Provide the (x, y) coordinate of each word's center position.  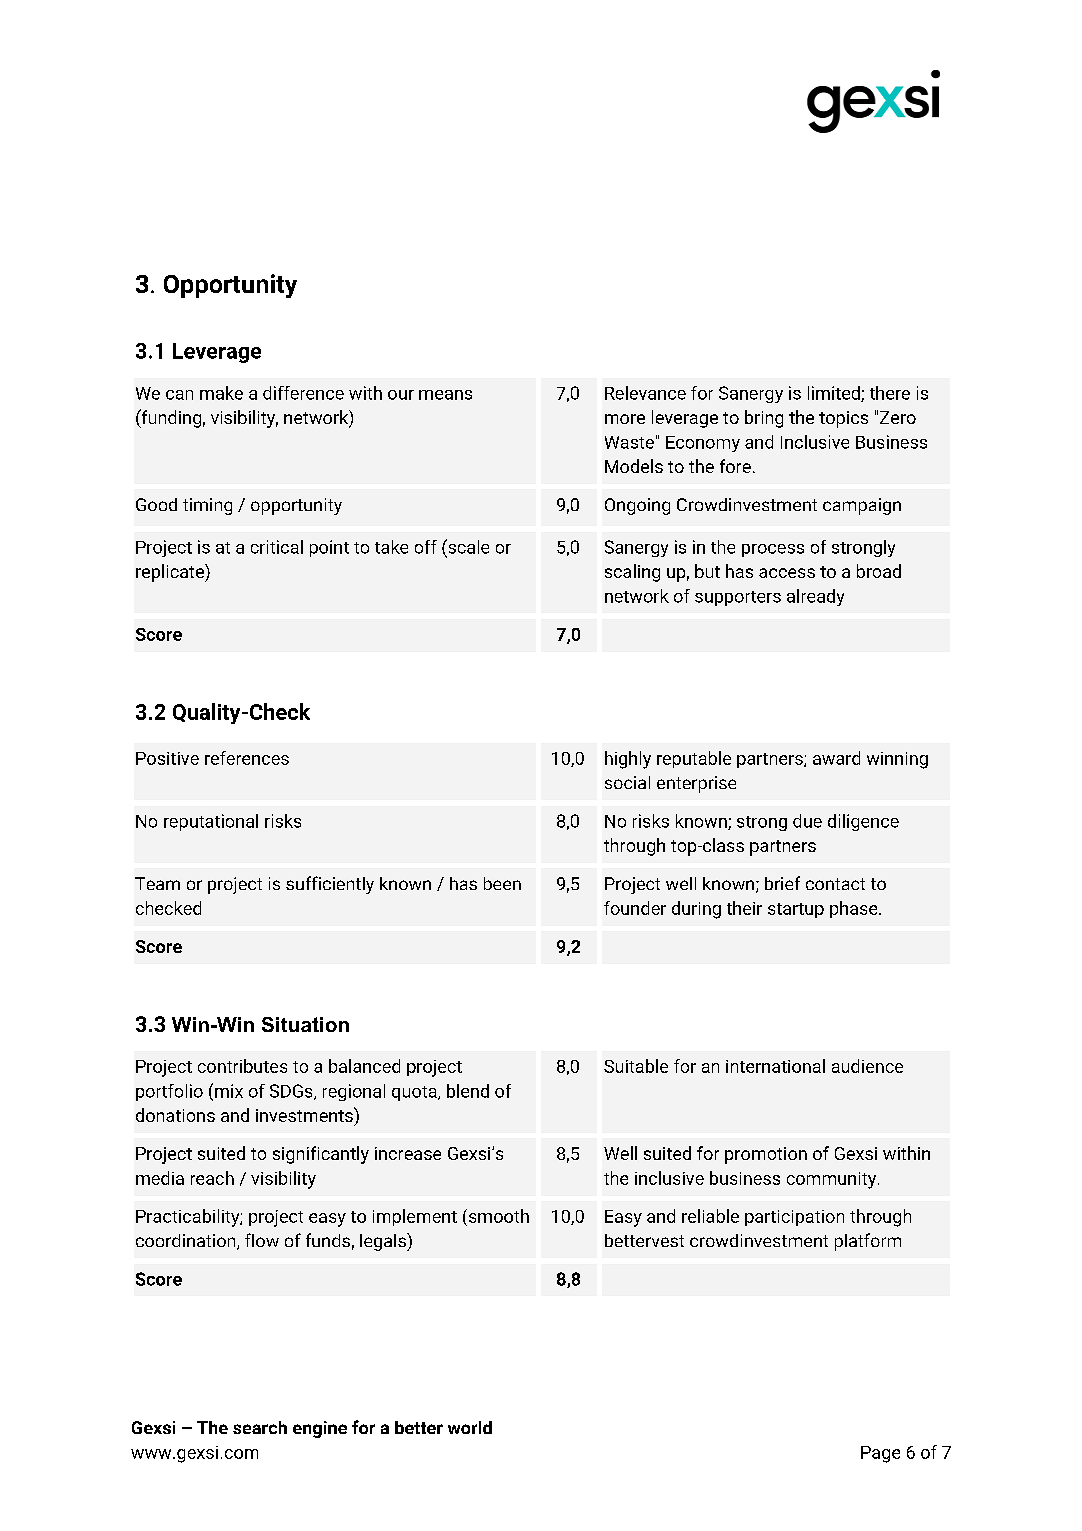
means (445, 395)
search (260, 1427)
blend (468, 1091)
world (470, 1427)
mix (229, 1091)
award (836, 758)
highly (628, 760)
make (221, 393)
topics (843, 419)
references (247, 758)
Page (880, 1454)
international (775, 1066)
